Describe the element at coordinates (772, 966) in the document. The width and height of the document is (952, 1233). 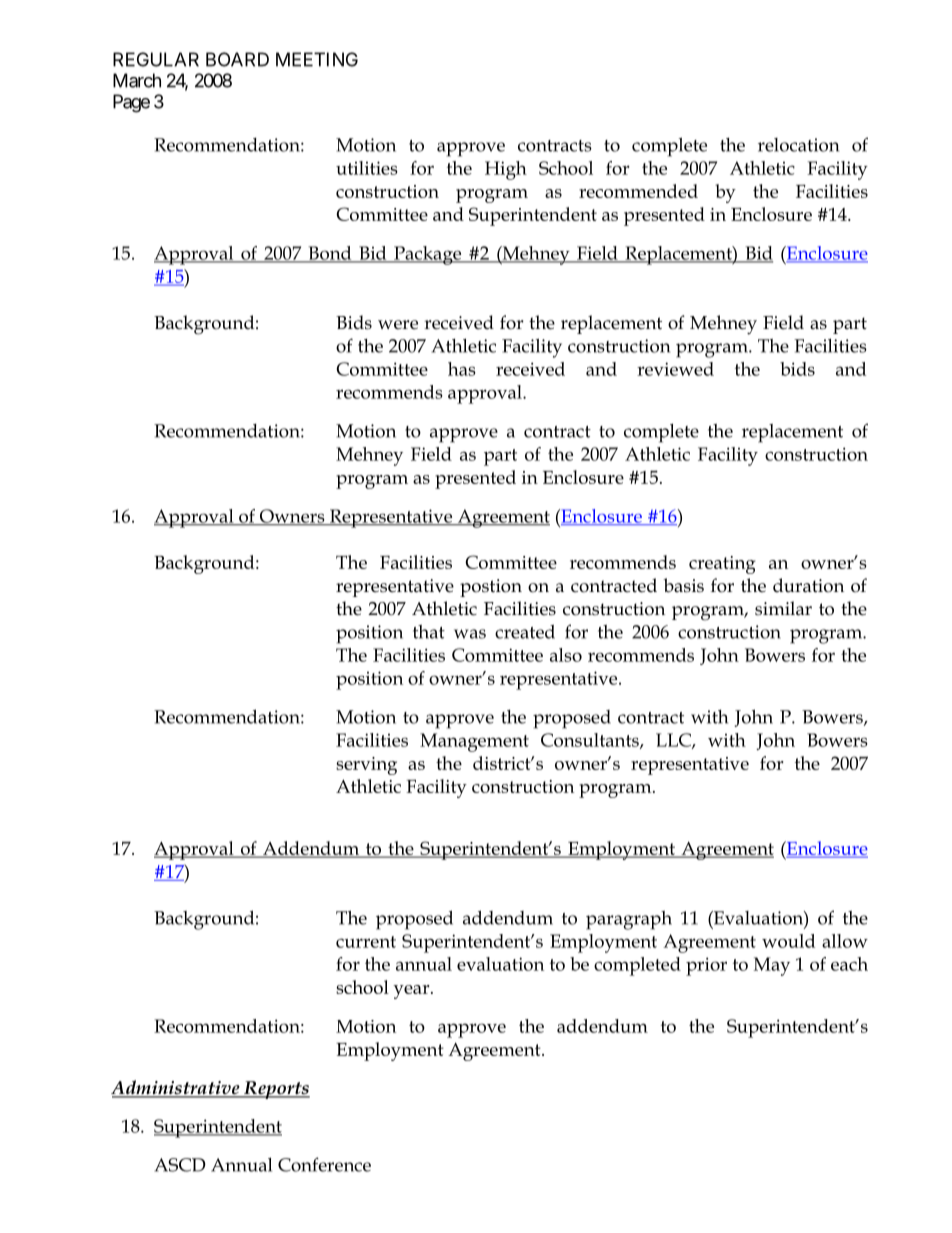
I see `May` at that location.
